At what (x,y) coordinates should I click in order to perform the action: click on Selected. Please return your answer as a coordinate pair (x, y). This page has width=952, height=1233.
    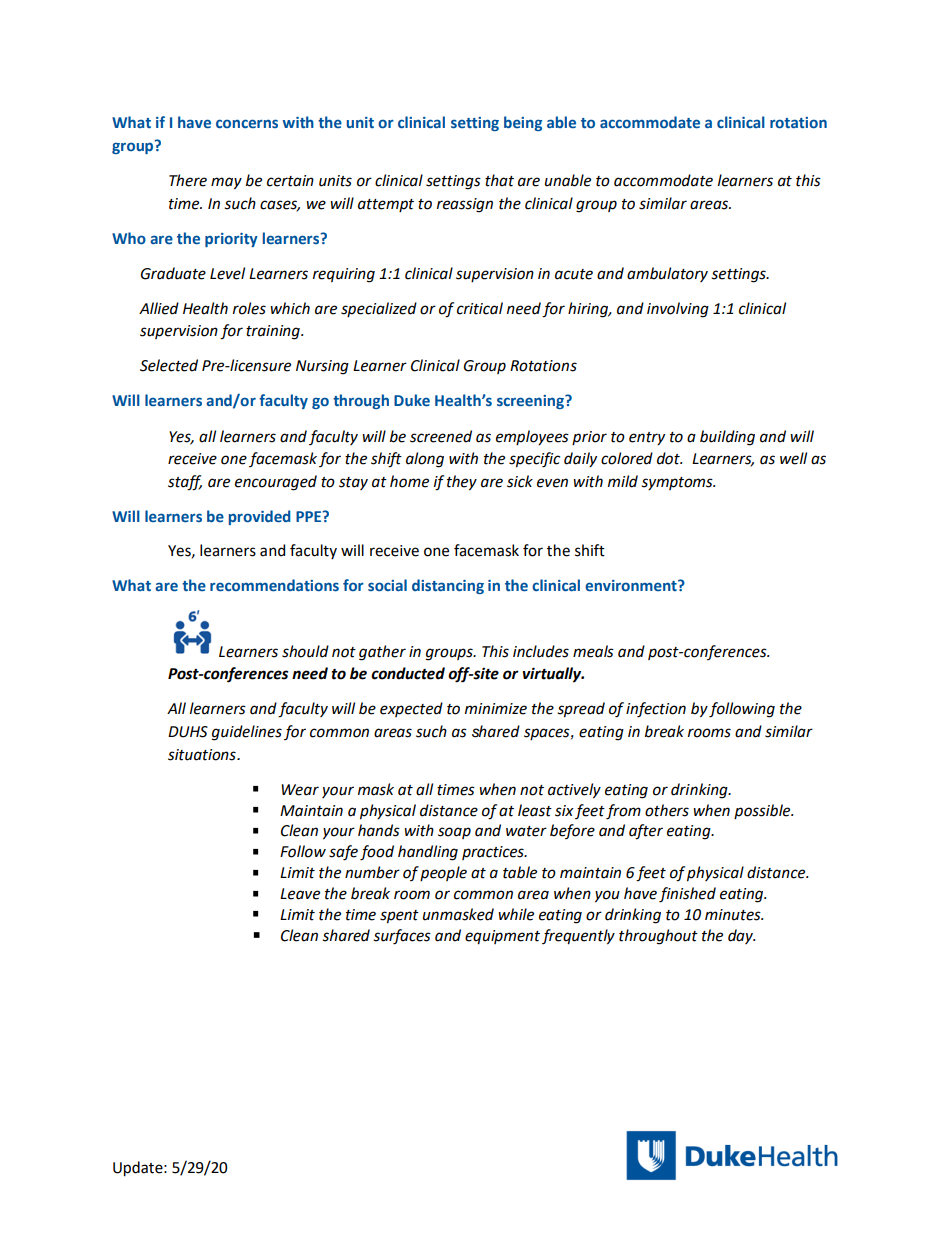
    Looking at the image, I should click on (169, 365).
